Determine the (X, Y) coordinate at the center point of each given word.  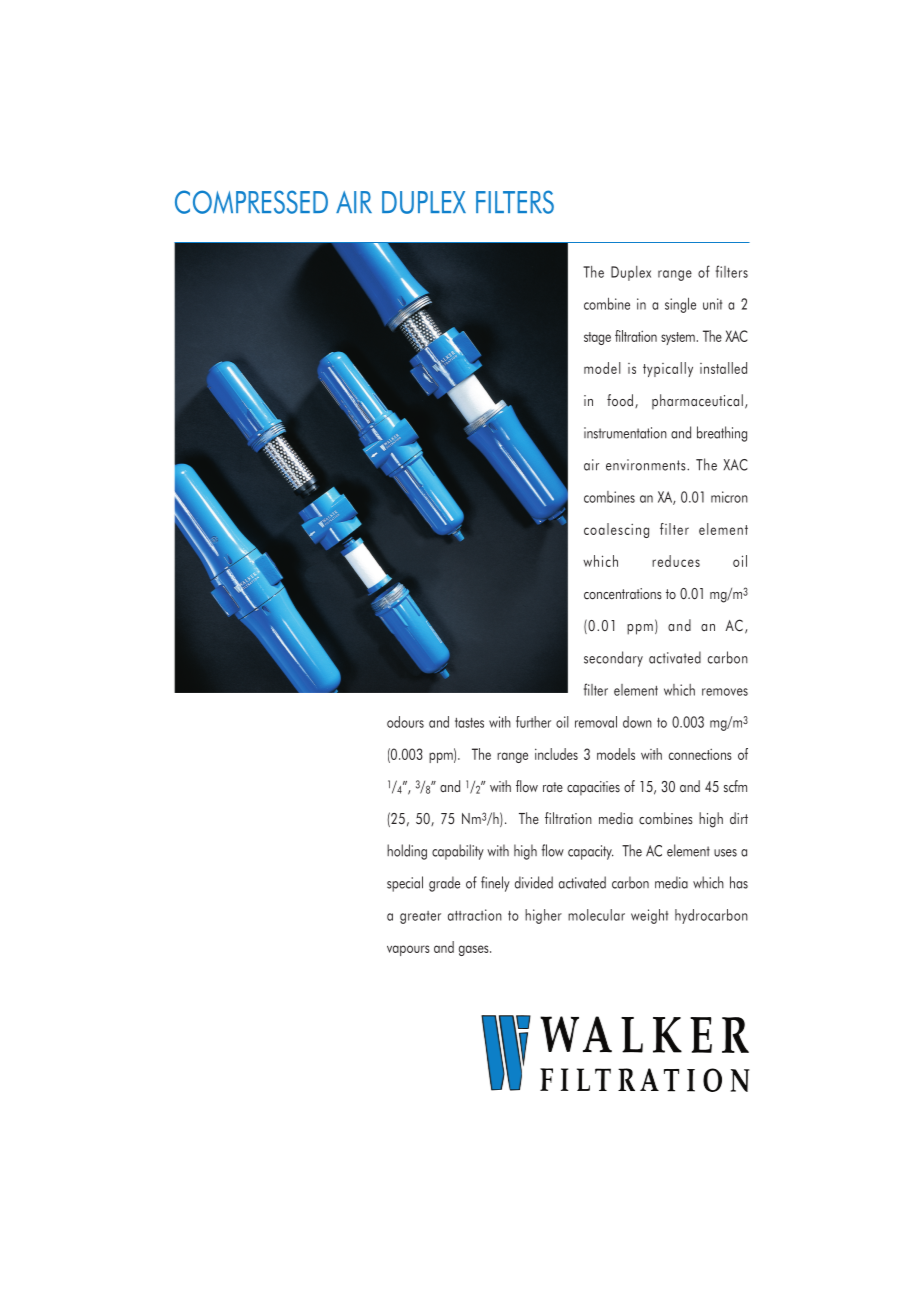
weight (649, 916)
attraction (475, 915)
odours (405, 722)
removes (725, 692)
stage (597, 338)
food (620, 400)
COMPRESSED (251, 202)
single (680, 305)
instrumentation (625, 433)
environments (647, 465)
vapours (408, 950)
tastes (469, 723)
